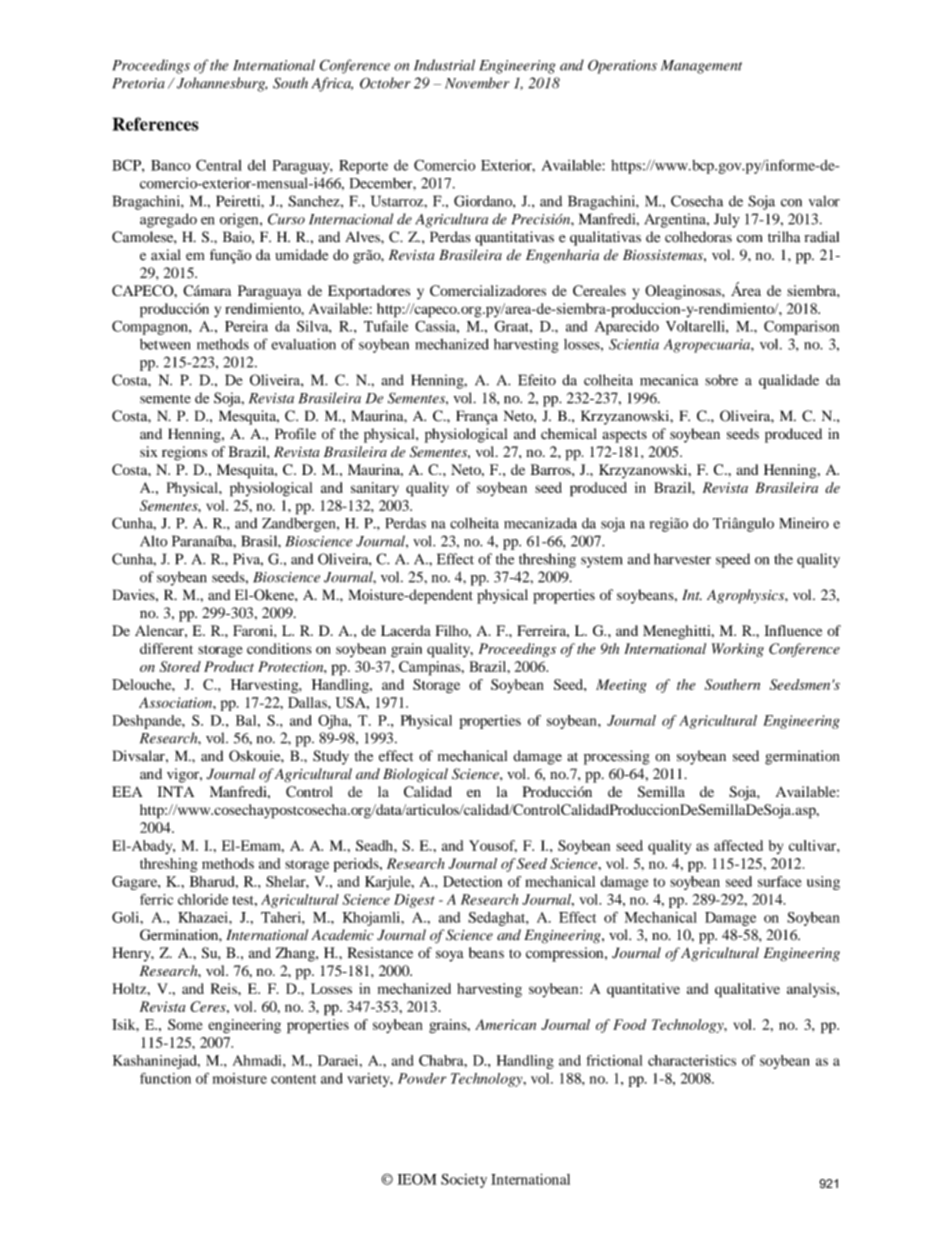 The image size is (952, 1233). I want to click on Working, so click(738, 650).
